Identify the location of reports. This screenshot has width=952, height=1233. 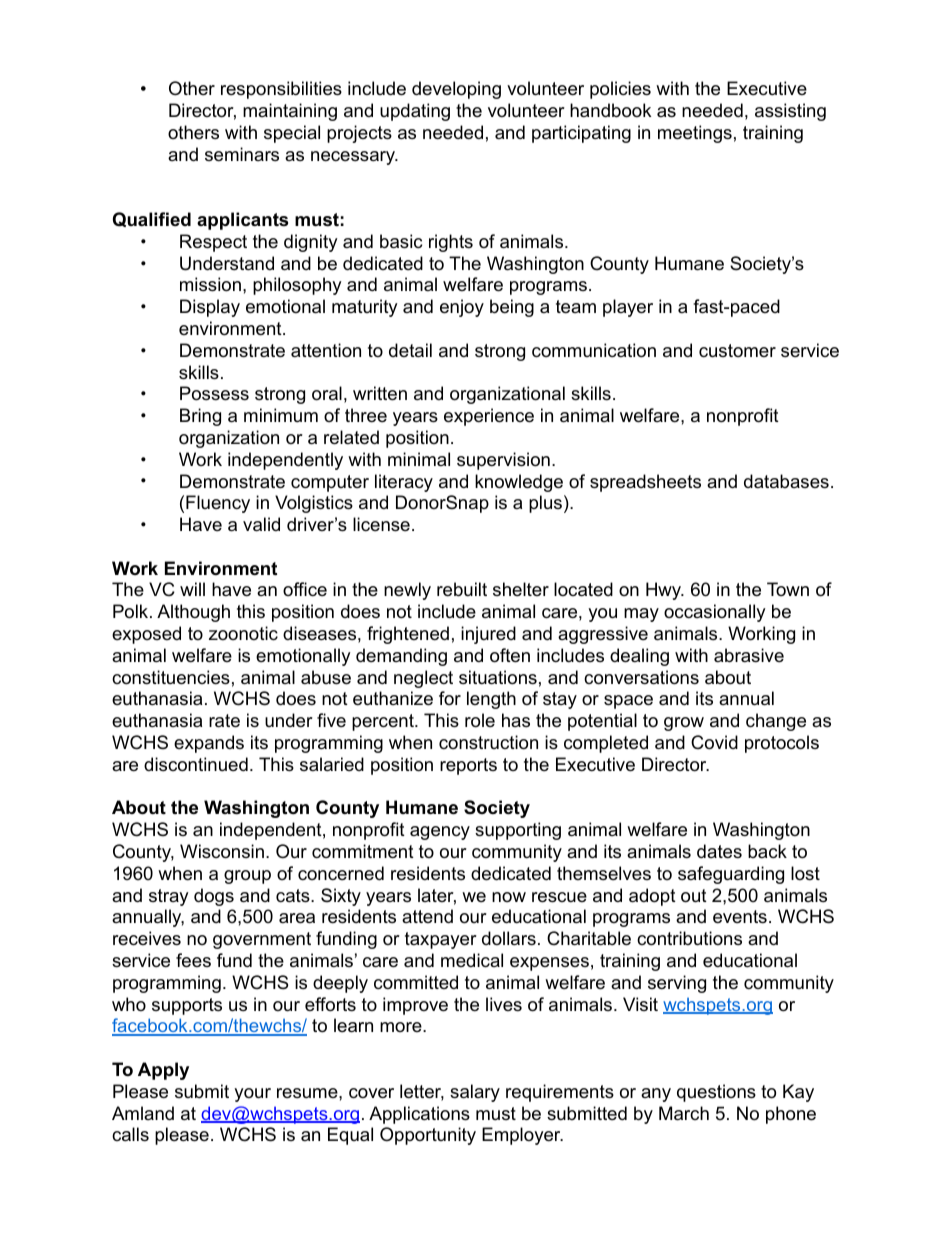
(468, 766).
